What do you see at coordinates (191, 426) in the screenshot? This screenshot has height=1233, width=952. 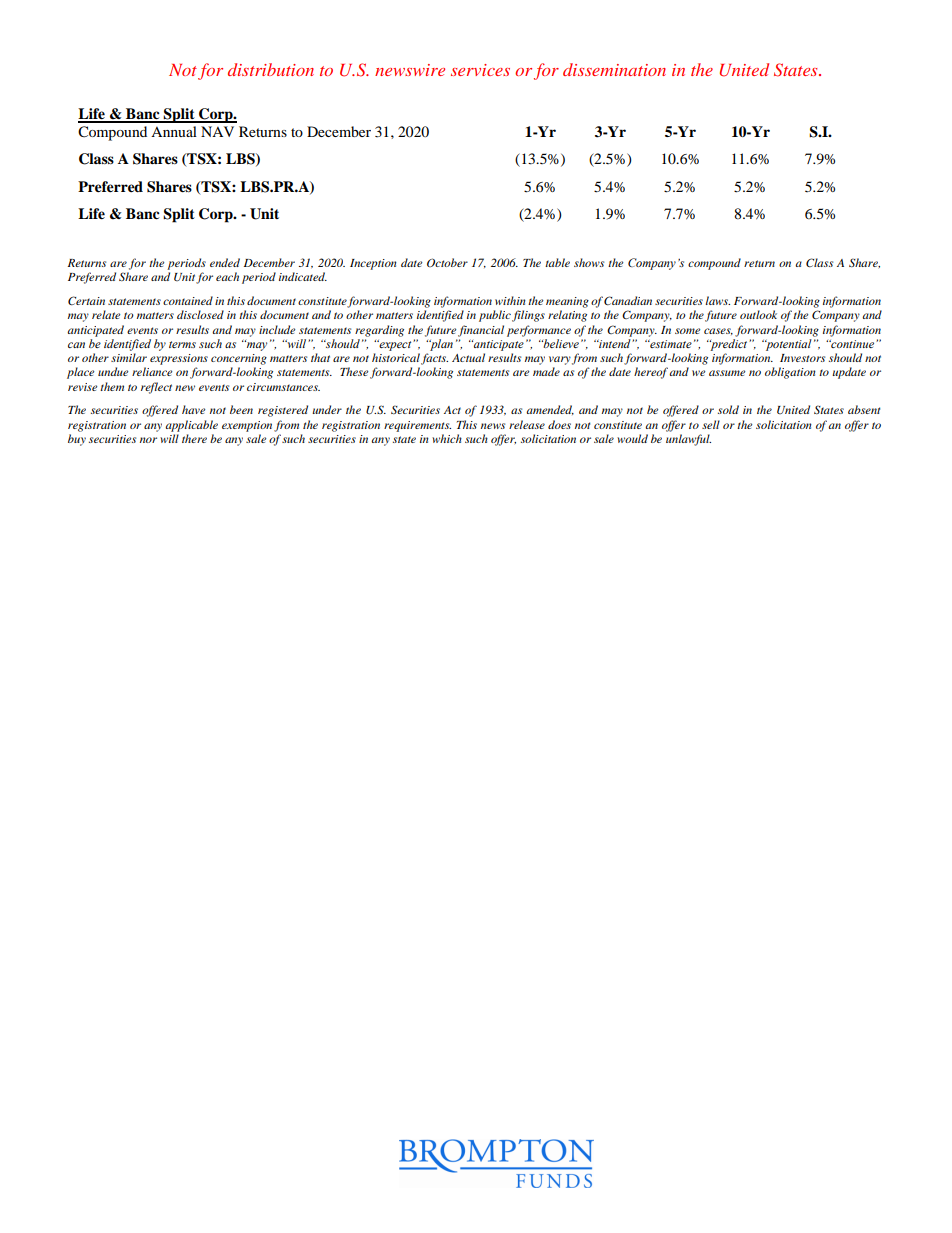 I see `applicable` at bounding box center [191, 426].
